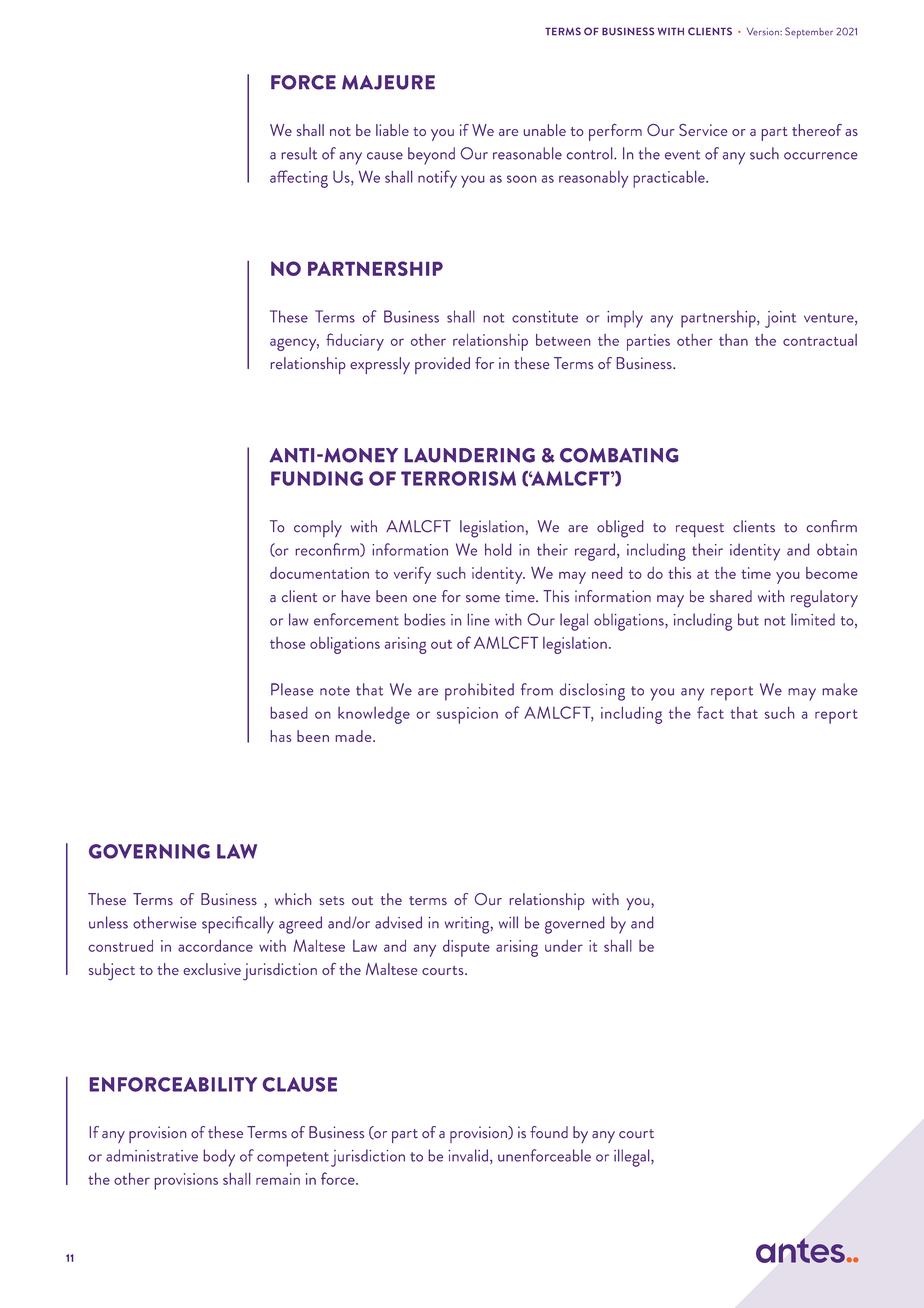 This screenshot has width=924, height=1308. I want to click on September, so click(809, 33).
